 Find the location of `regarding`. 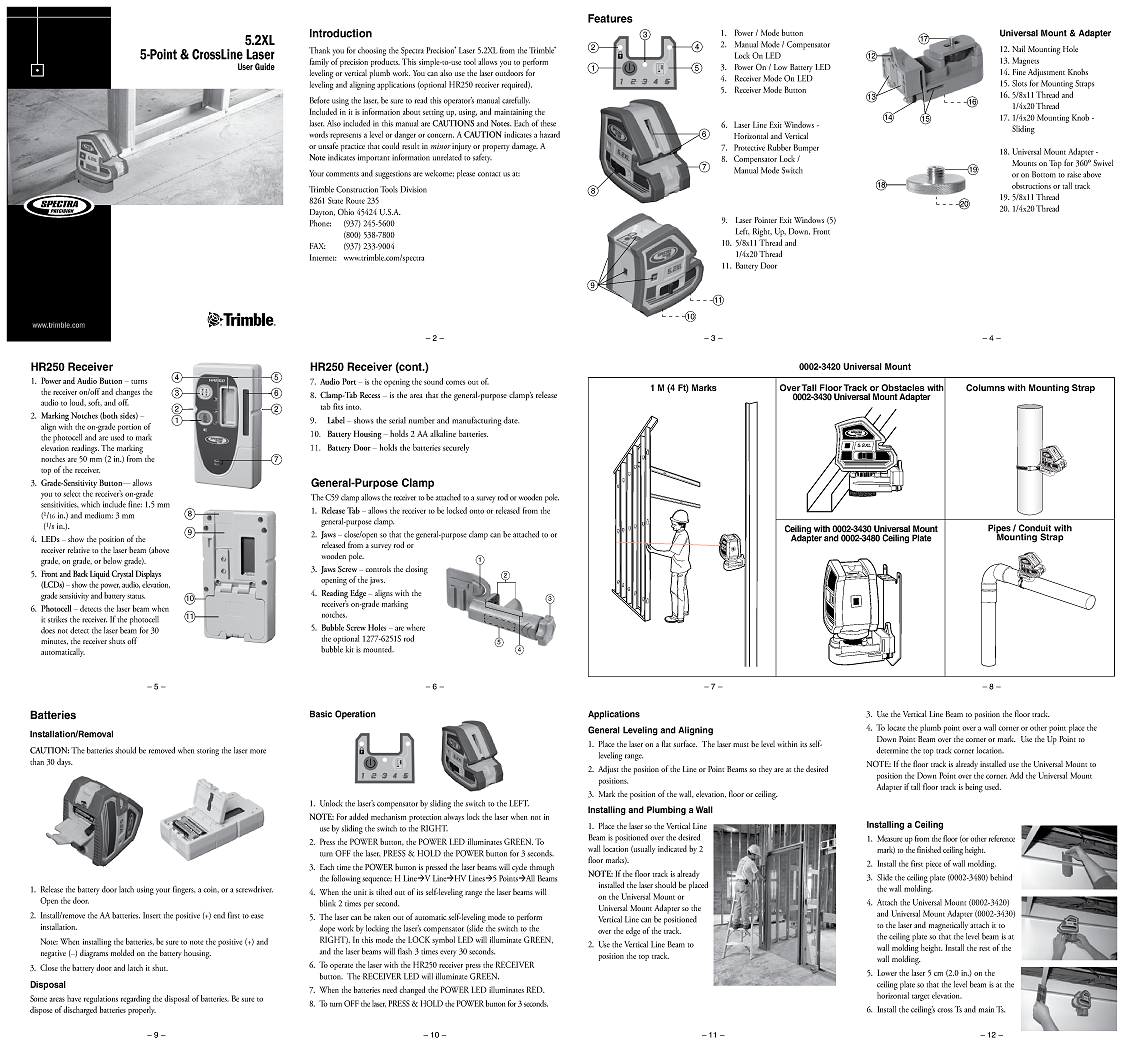

regarding is located at coordinates (135, 999).
